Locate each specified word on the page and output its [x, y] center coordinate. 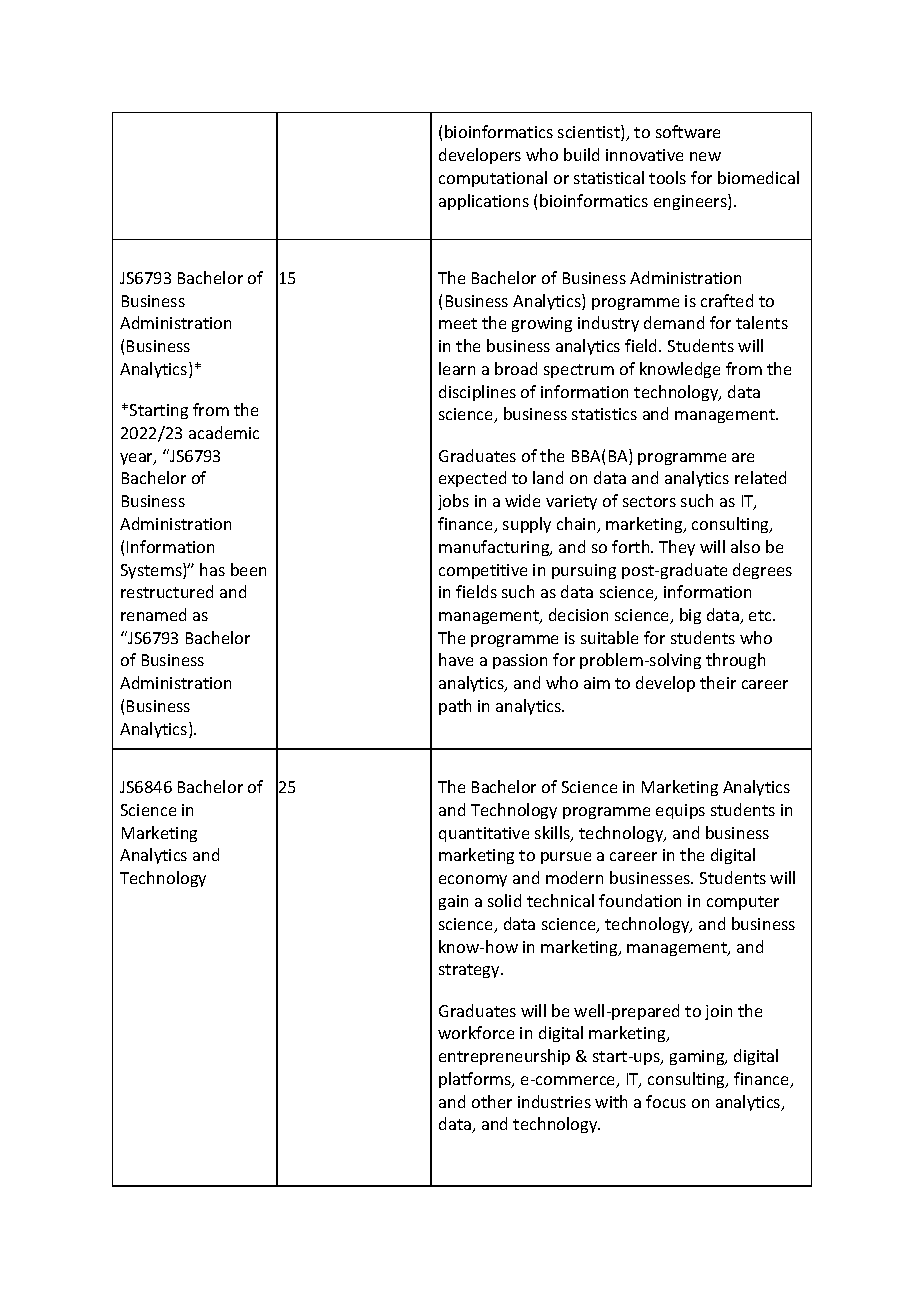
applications [484, 202]
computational [493, 179]
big [690, 616]
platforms [476, 1080]
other [492, 1101]
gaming [698, 1057]
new [705, 156]
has [212, 569]
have [456, 659]
